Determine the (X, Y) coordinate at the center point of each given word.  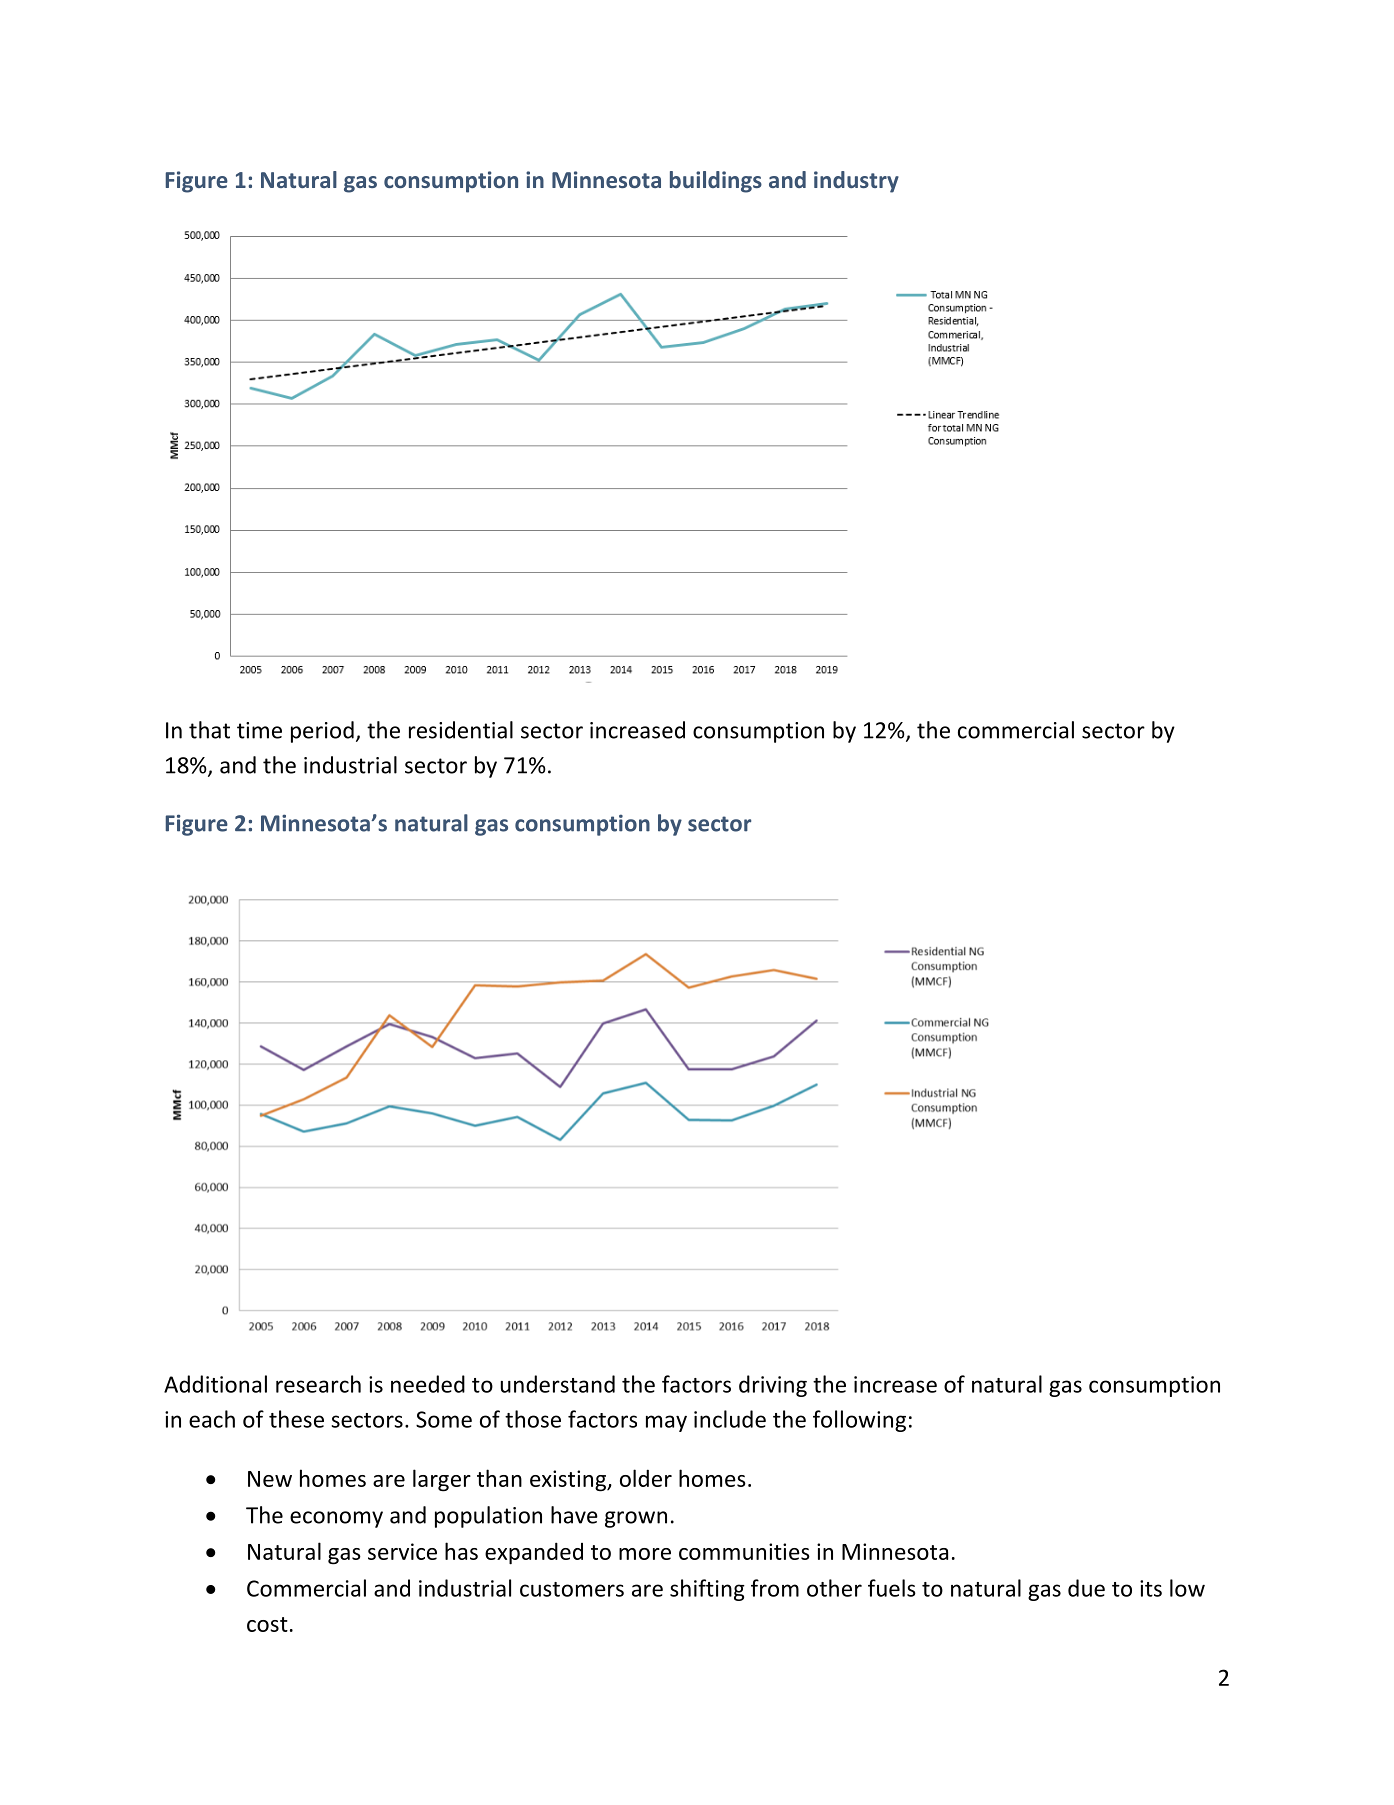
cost (267, 1624)
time (259, 730)
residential (461, 730)
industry (856, 182)
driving (773, 1386)
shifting (707, 1590)
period (322, 732)
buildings (716, 182)
